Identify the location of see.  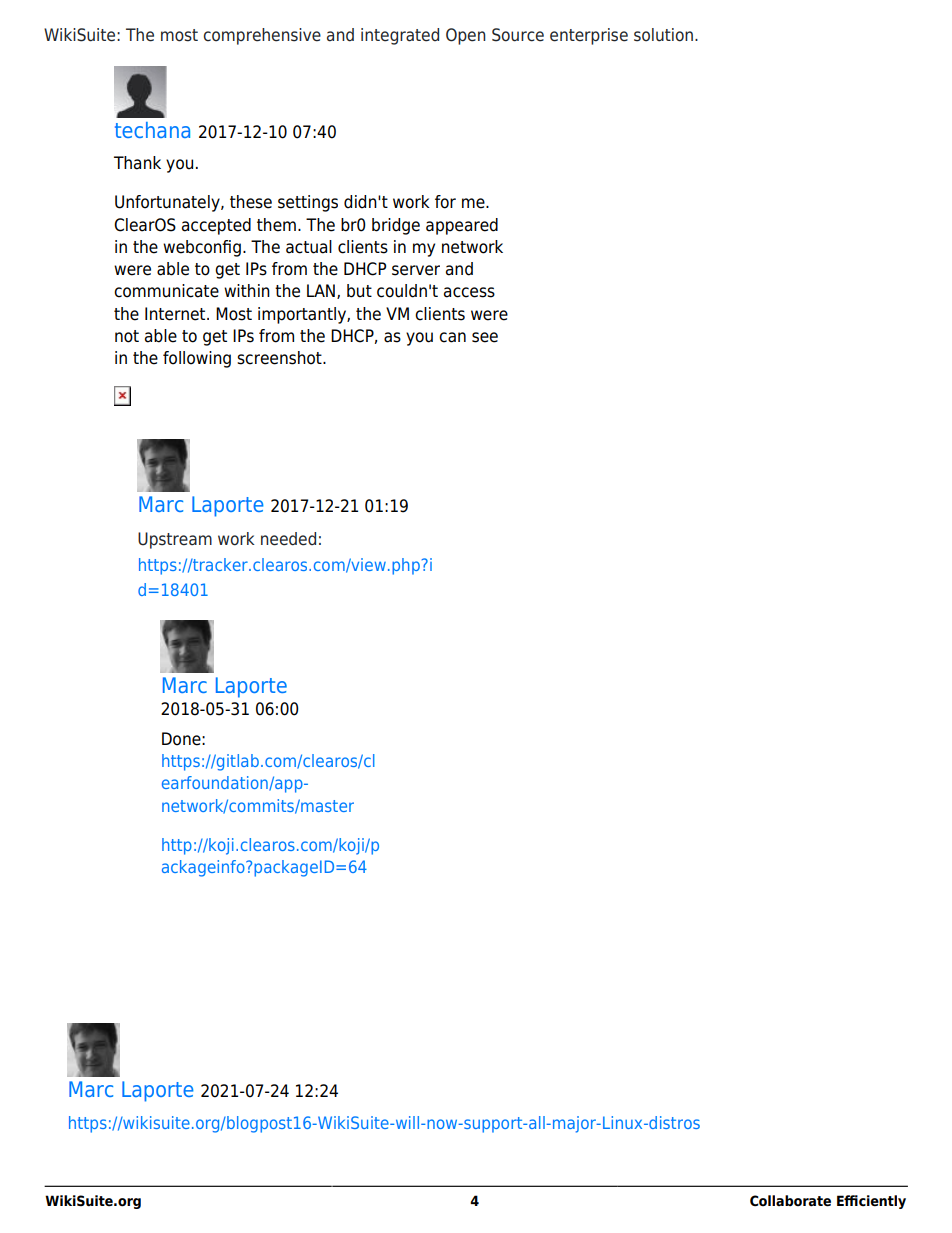
(485, 337).
